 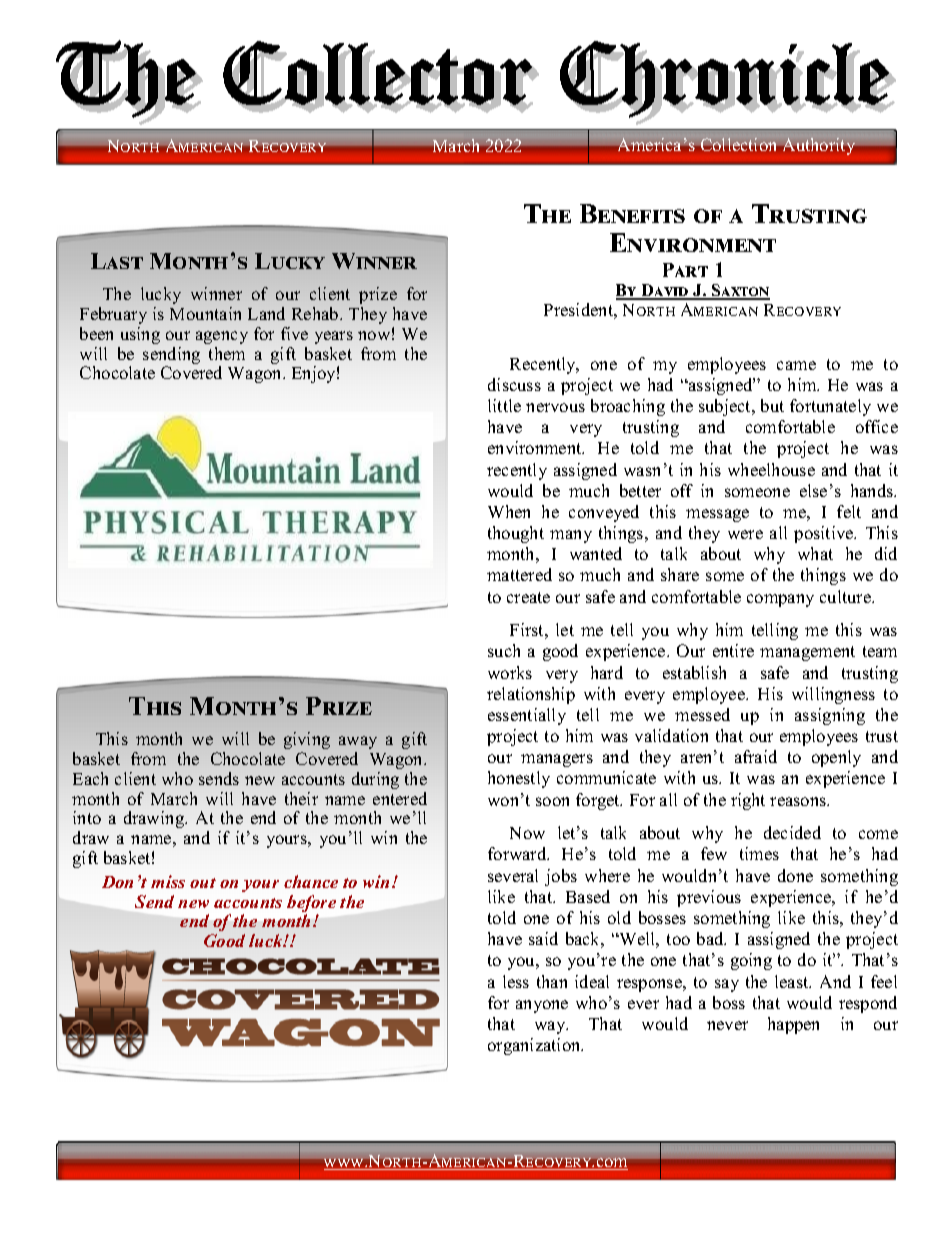 What do you see at coordinates (504, 405) in the screenshot?
I see `little` at bounding box center [504, 405].
